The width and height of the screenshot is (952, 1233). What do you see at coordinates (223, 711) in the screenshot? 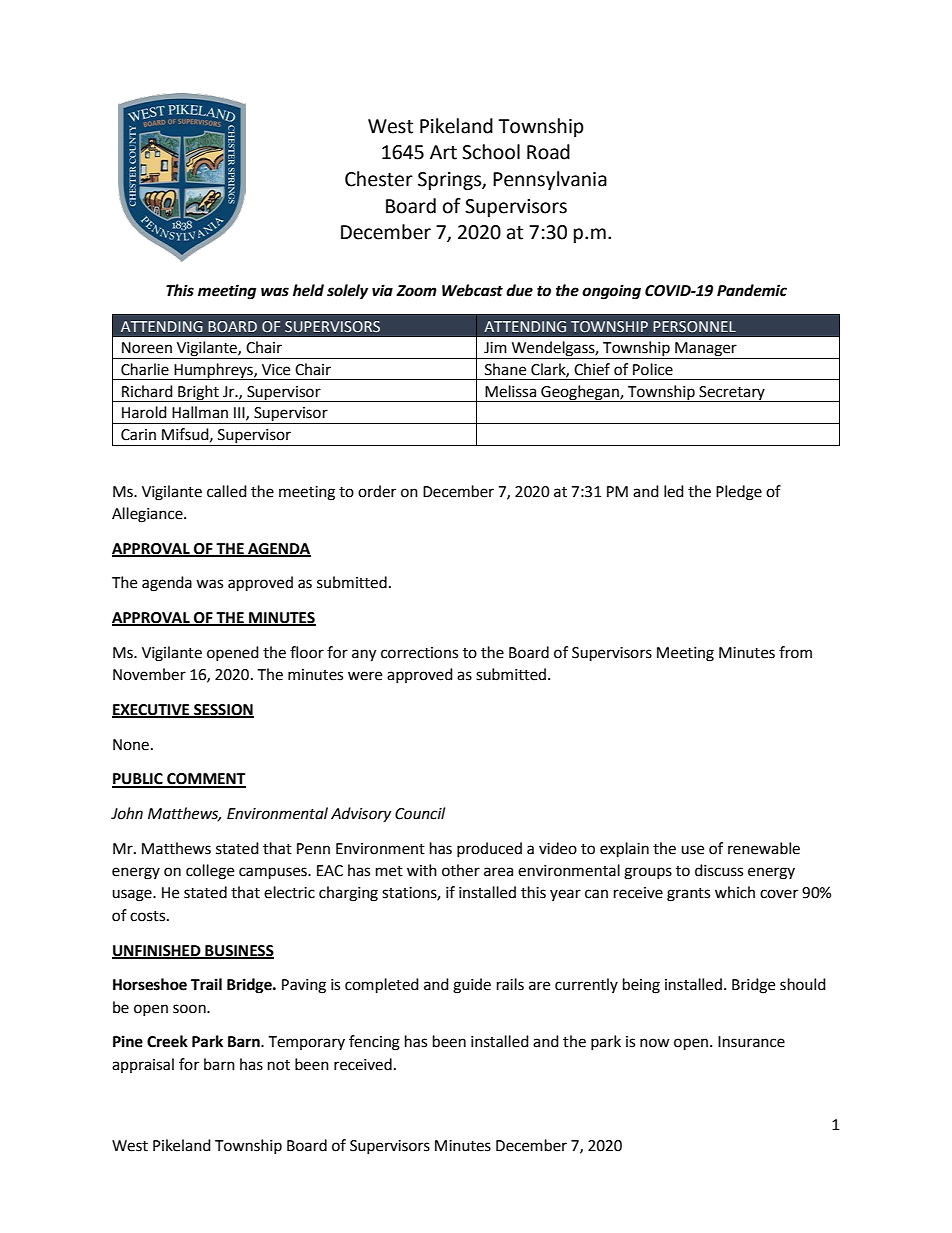
I see `SESSION` at bounding box center [223, 711].
